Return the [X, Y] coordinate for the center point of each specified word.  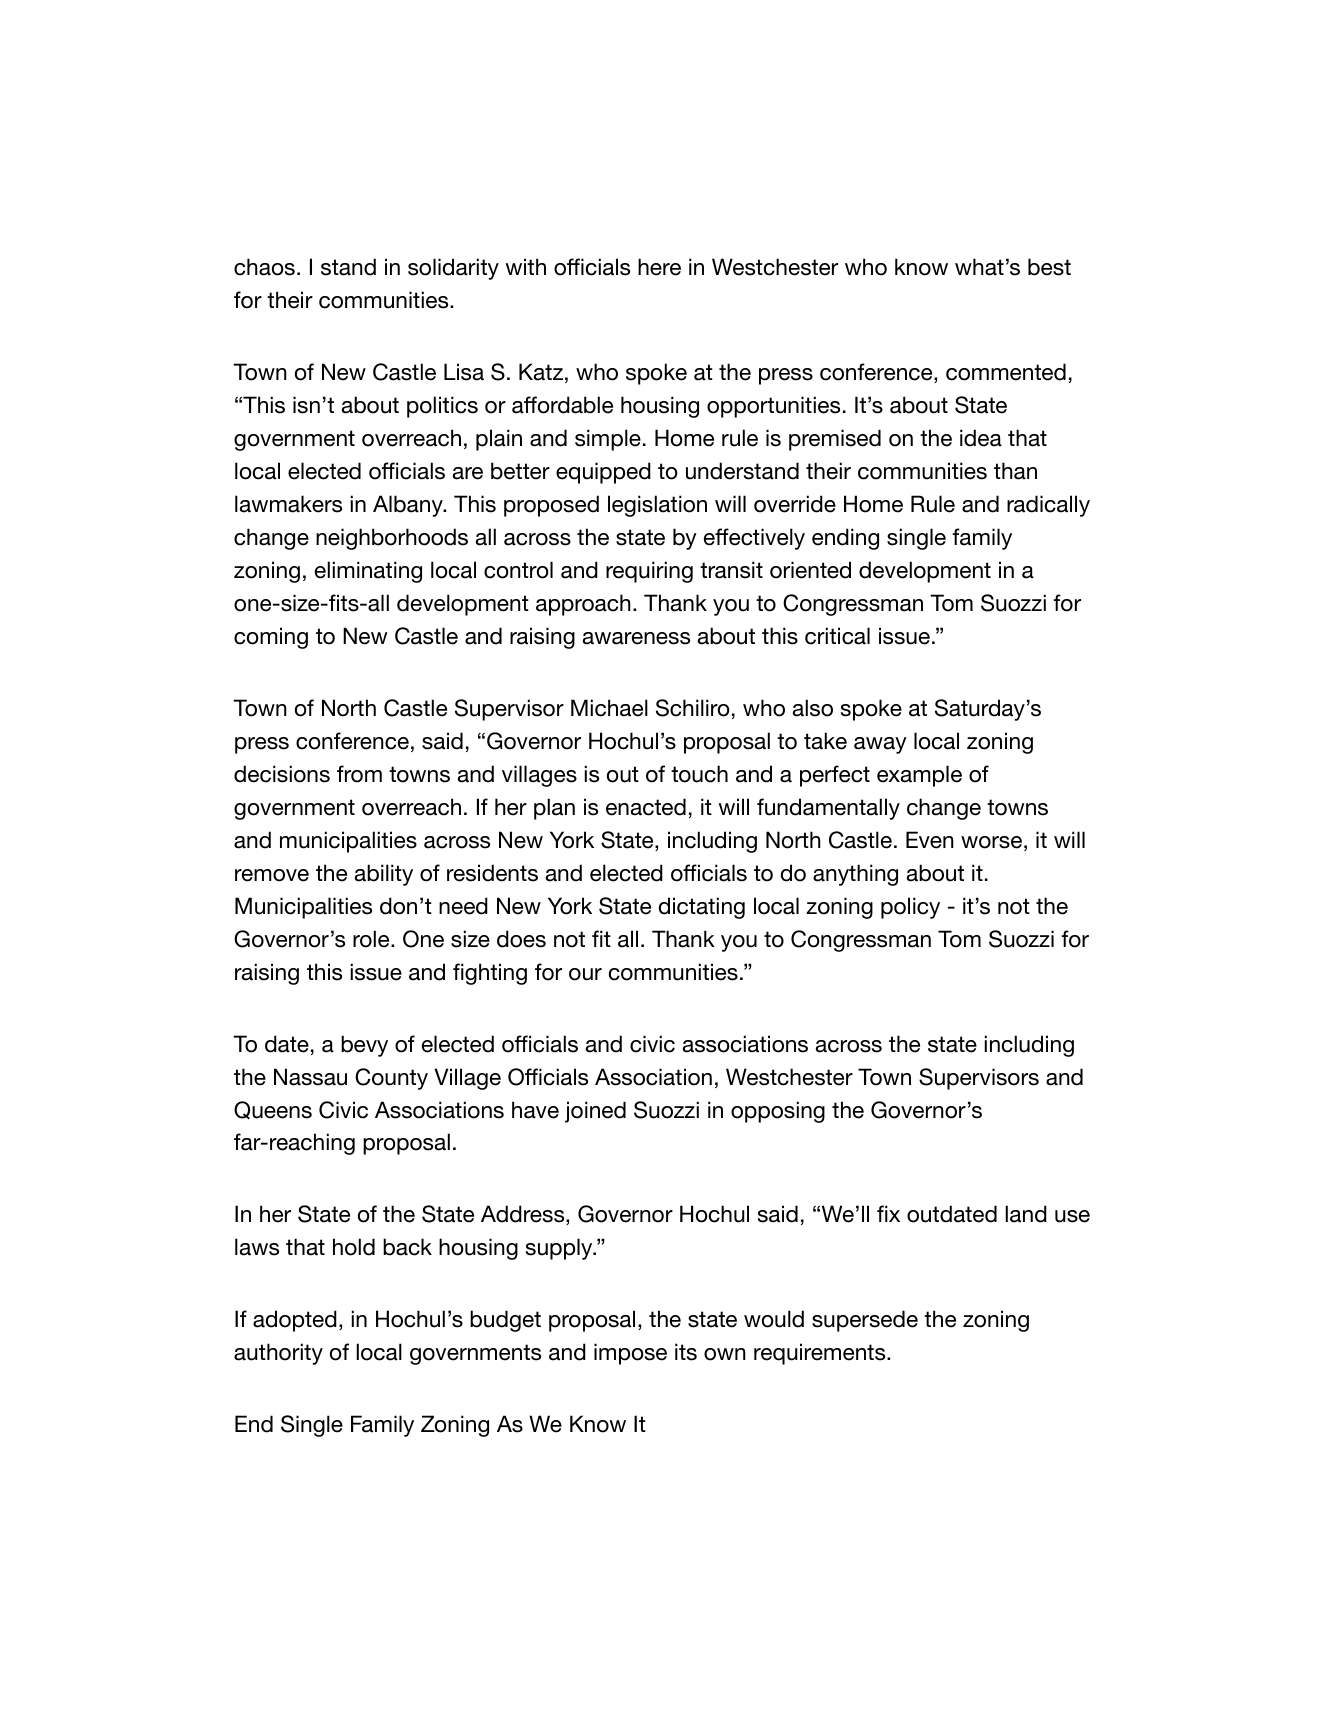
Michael [609, 708]
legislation [657, 506]
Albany [409, 506]
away [880, 745]
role [372, 939]
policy [910, 908]
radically [1048, 506]
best [1049, 267]
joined [595, 1112]
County [391, 1079]
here [659, 267]
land [1026, 1214]
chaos [264, 267]
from [359, 774]
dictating [702, 908]
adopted [295, 1321]
